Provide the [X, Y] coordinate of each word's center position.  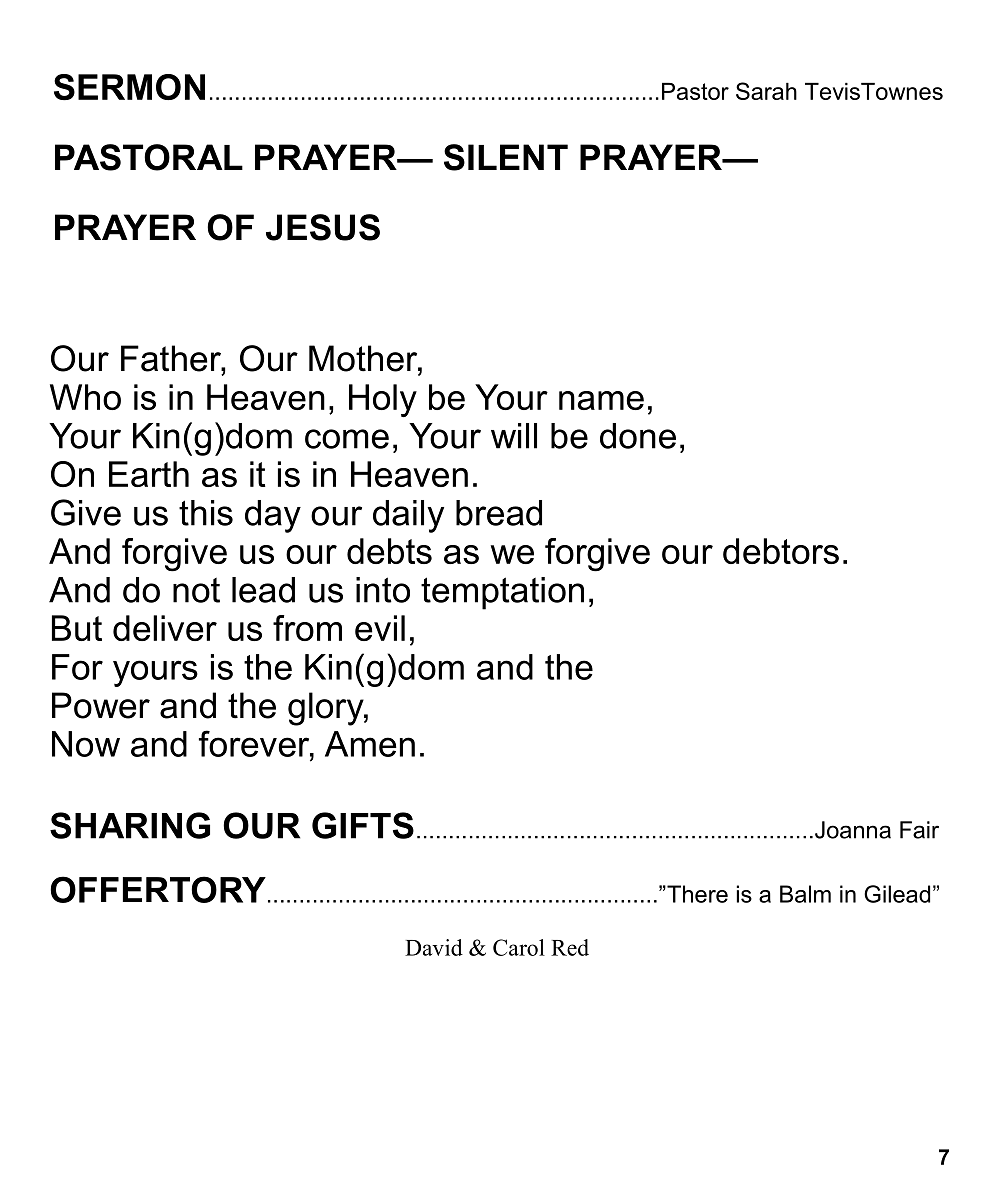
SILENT [506, 157]
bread [499, 513]
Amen [370, 744]
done [638, 436]
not [196, 590]
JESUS [323, 227]
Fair [919, 830]
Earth [149, 474]
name [601, 400]
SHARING [130, 825]
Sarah [766, 91]
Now [86, 744]
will [514, 436]
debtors [781, 551]
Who [85, 397]
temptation [502, 593]
